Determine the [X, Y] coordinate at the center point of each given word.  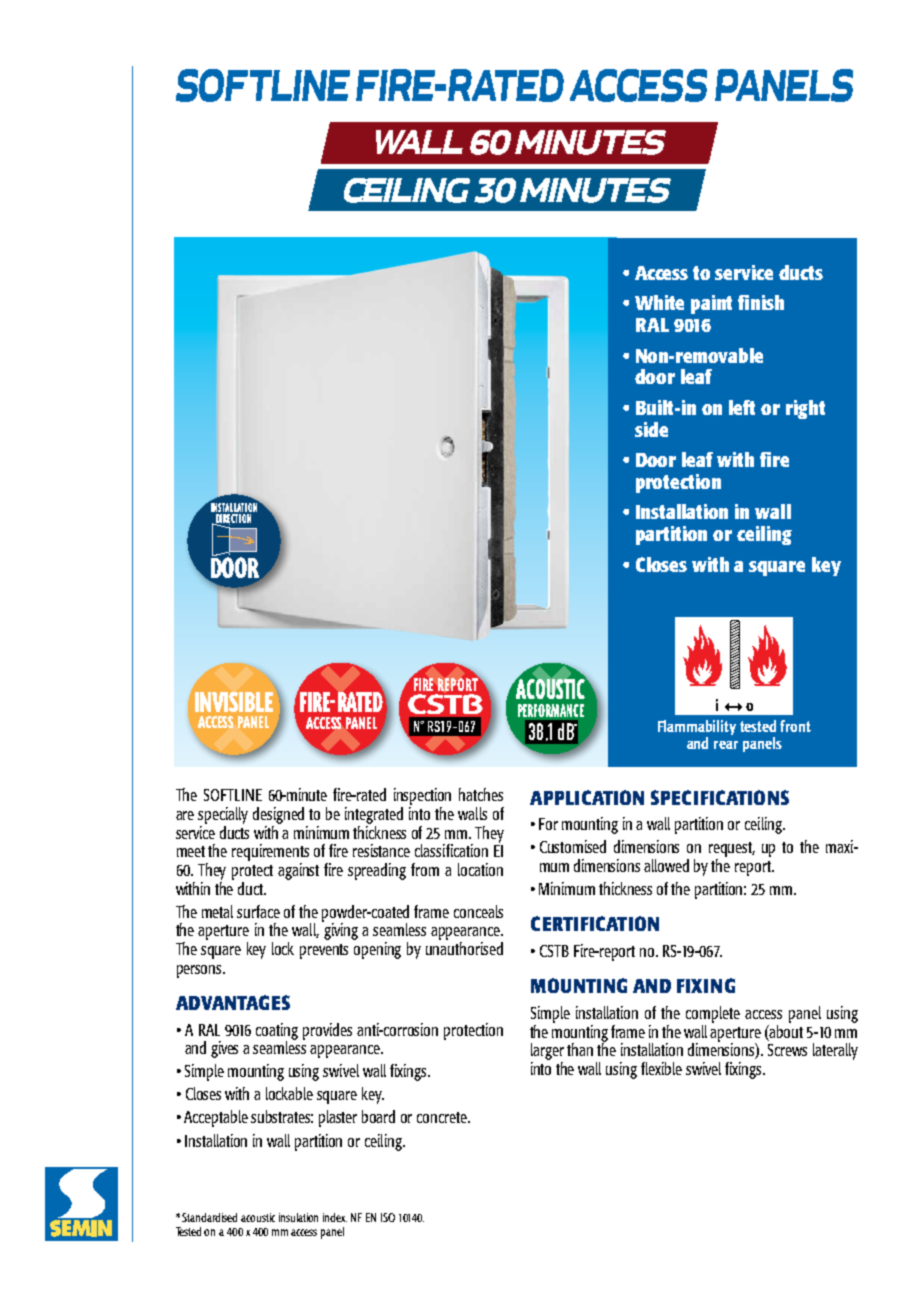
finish [761, 302]
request [732, 849]
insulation [298, 1217]
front [795, 726]
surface [258, 911]
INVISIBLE [234, 702]
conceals [478, 911]
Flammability [697, 727]
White [659, 302]
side [651, 429]
